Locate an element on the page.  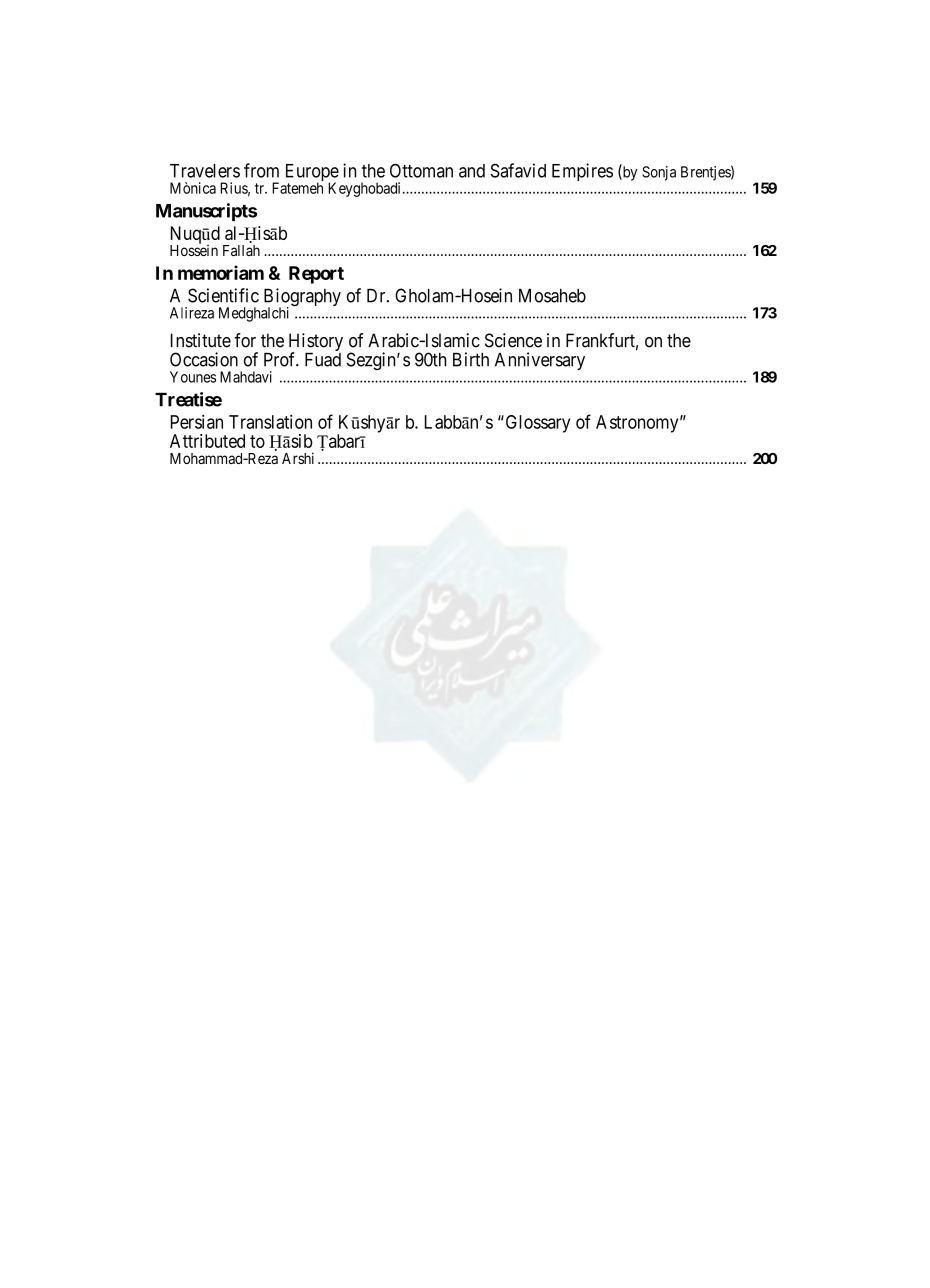
Empires is located at coordinates (582, 172).
